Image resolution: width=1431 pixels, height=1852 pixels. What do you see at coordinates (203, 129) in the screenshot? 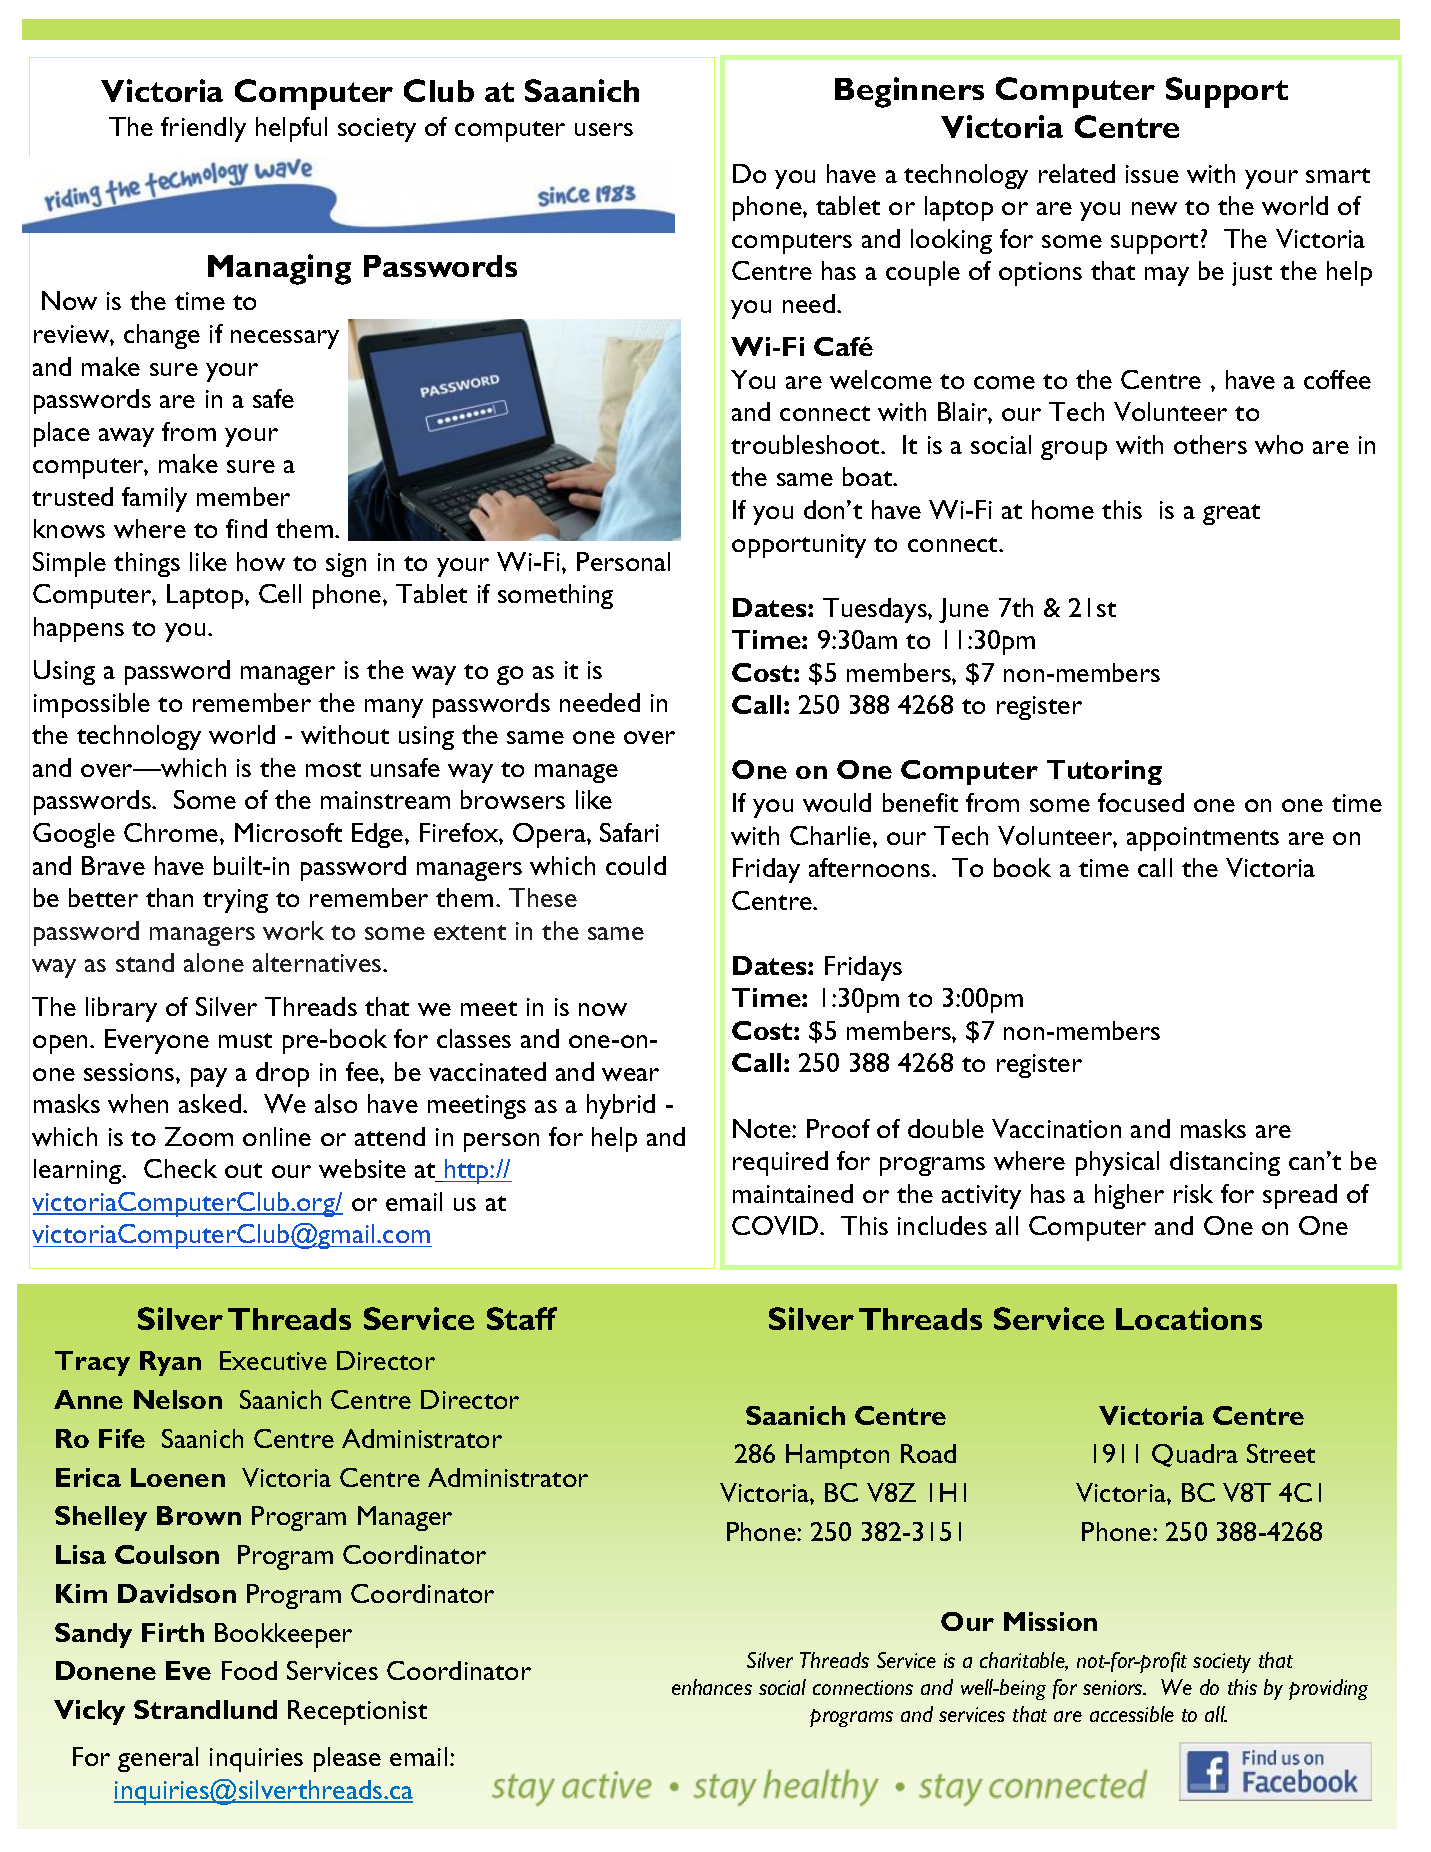
I see `friendly` at bounding box center [203, 129].
